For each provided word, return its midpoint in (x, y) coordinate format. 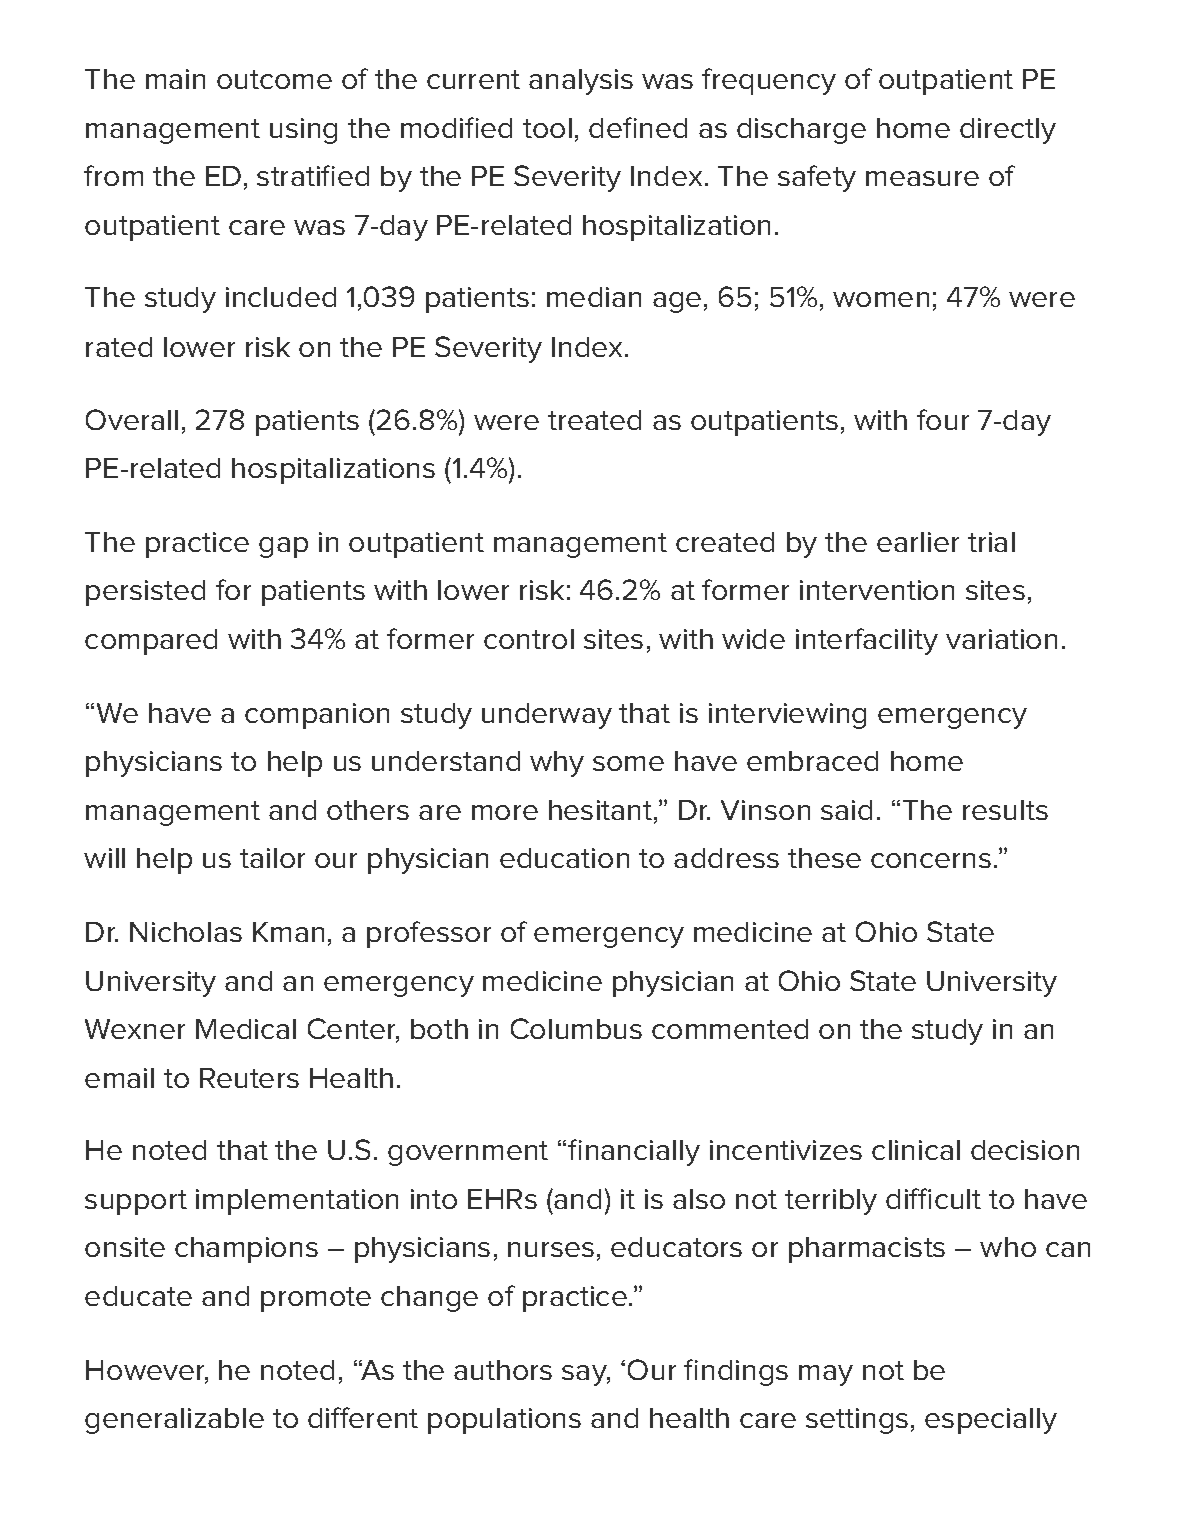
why (557, 764)
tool (547, 128)
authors (503, 1370)
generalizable (174, 1421)
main (175, 79)
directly (1008, 131)
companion (317, 716)
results (1005, 810)
